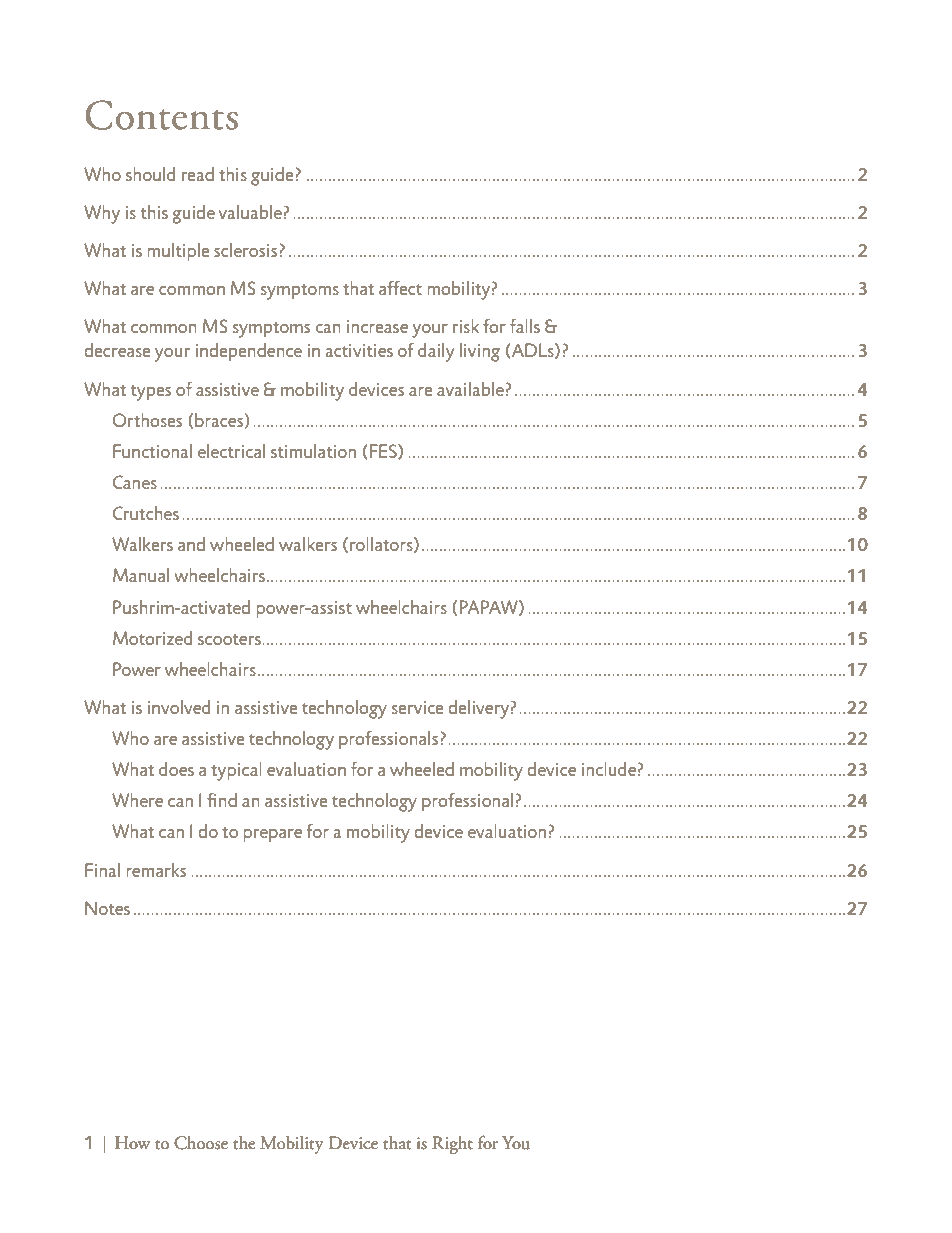 This image has height=1233, width=952. I want to click on Motorized, so click(152, 638).
